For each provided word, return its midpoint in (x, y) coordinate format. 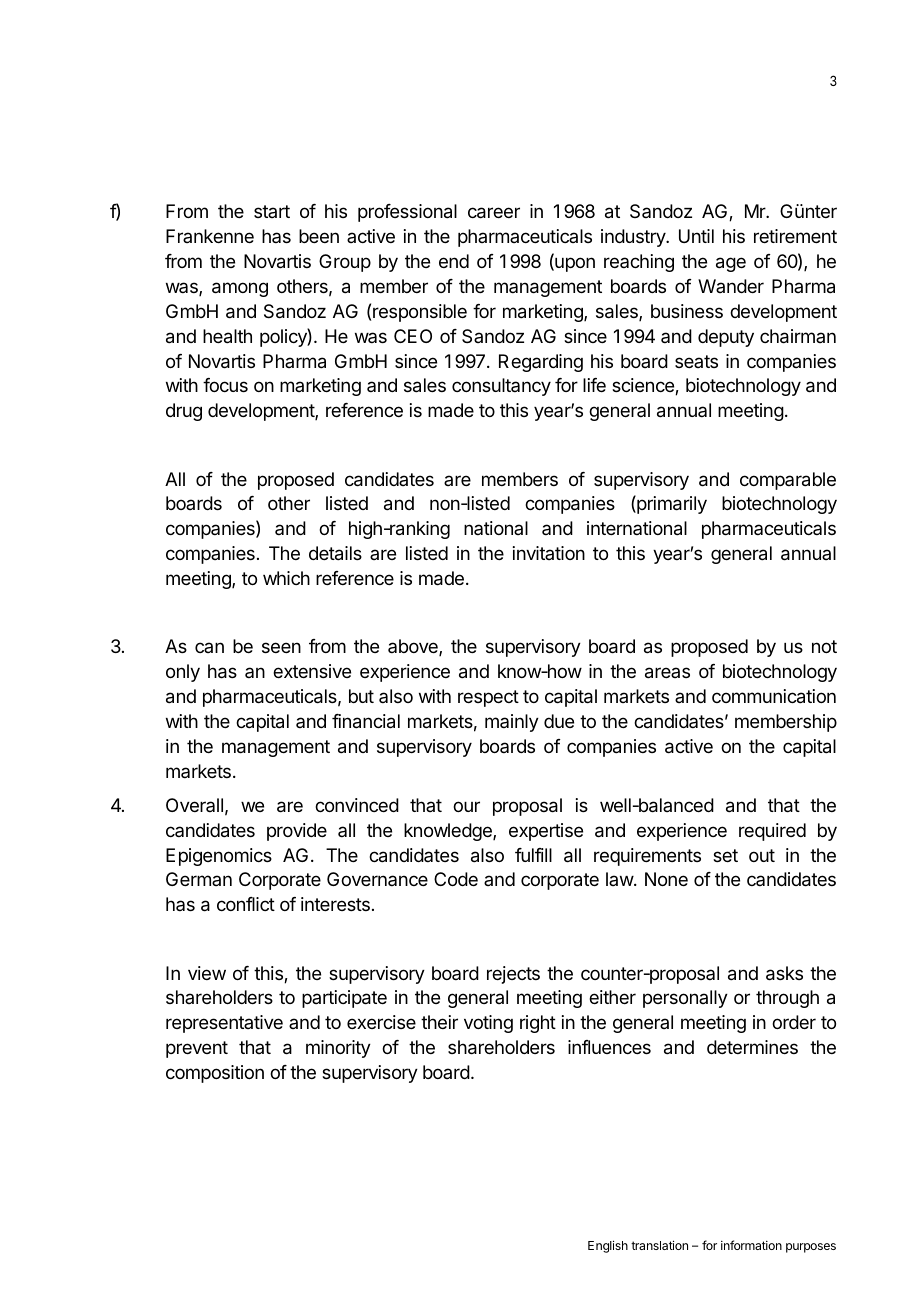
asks (784, 973)
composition (215, 1074)
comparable (788, 481)
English (608, 1246)
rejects (513, 975)
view (207, 973)
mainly (512, 723)
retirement (795, 236)
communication (774, 696)
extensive (312, 671)
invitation (549, 553)
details (335, 553)
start (272, 211)
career (494, 213)
